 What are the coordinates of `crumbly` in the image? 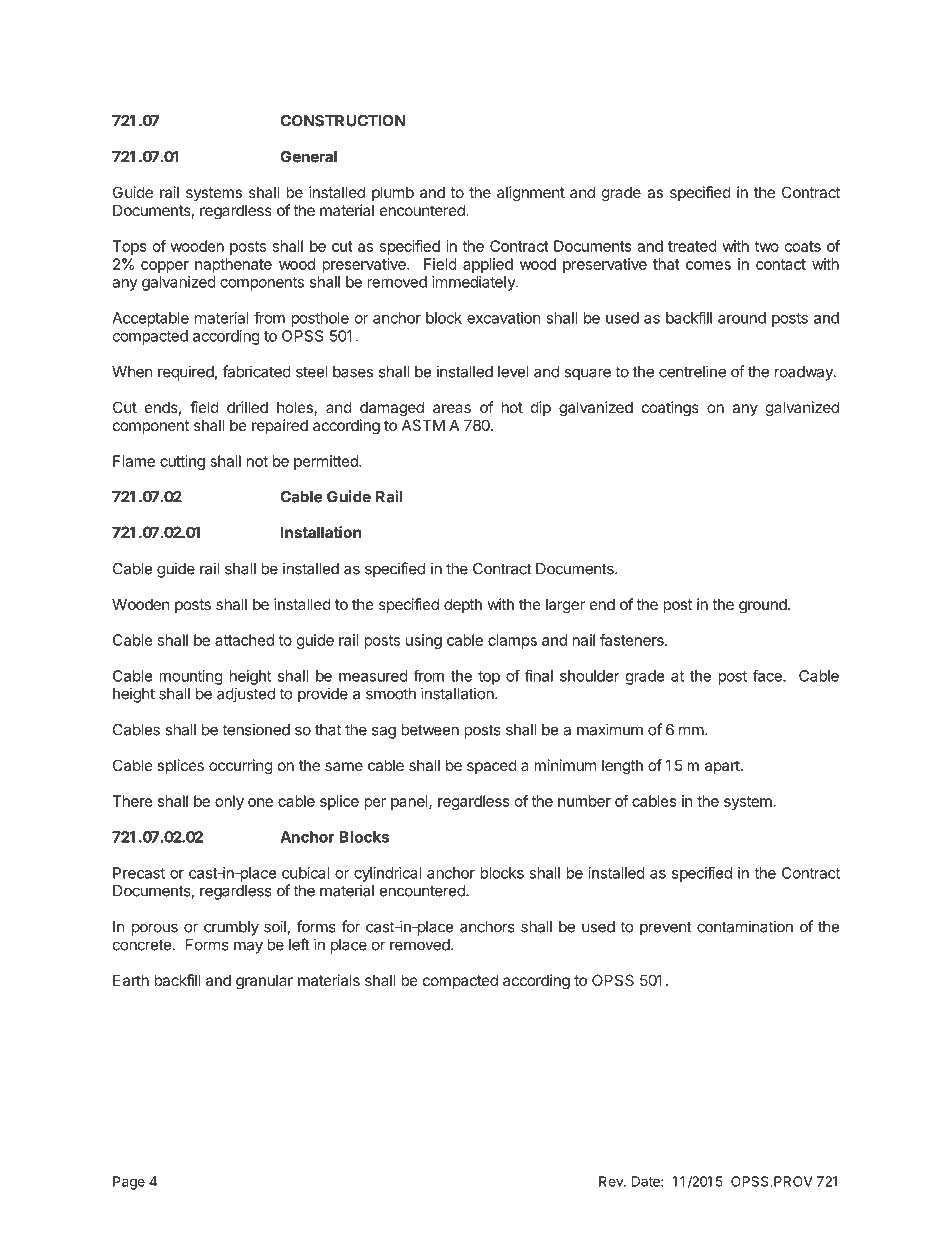 It's located at (231, 928).
